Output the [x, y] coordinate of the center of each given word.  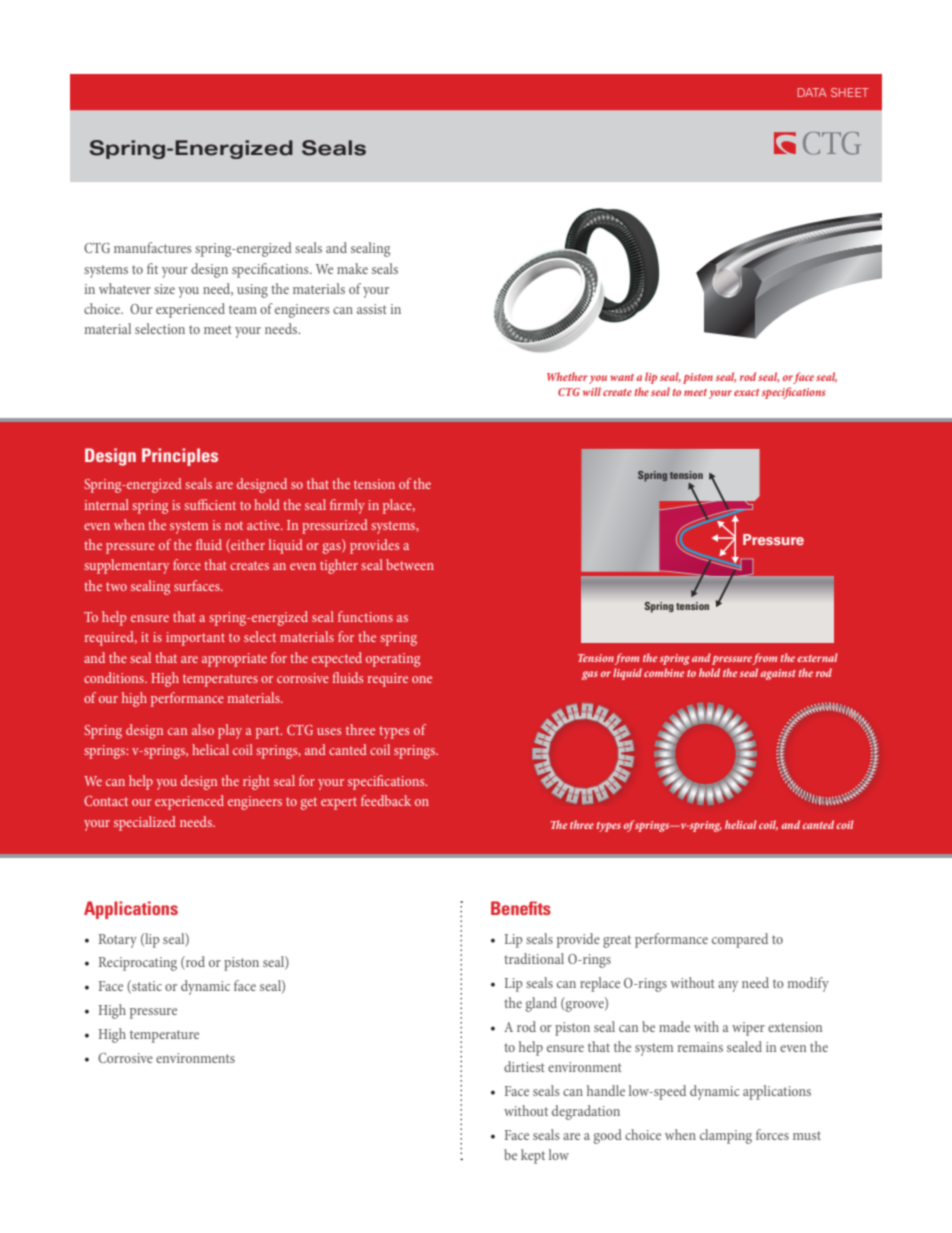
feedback [386, 800]
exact [746, 392]
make [352, 268]
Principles [180, 457]
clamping [726, 1136]
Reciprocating [138, 964]
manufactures [152, 247]
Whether [567, 376]
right [256, 782]
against [778, 674]
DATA [812, 92]
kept [533, 1156]
